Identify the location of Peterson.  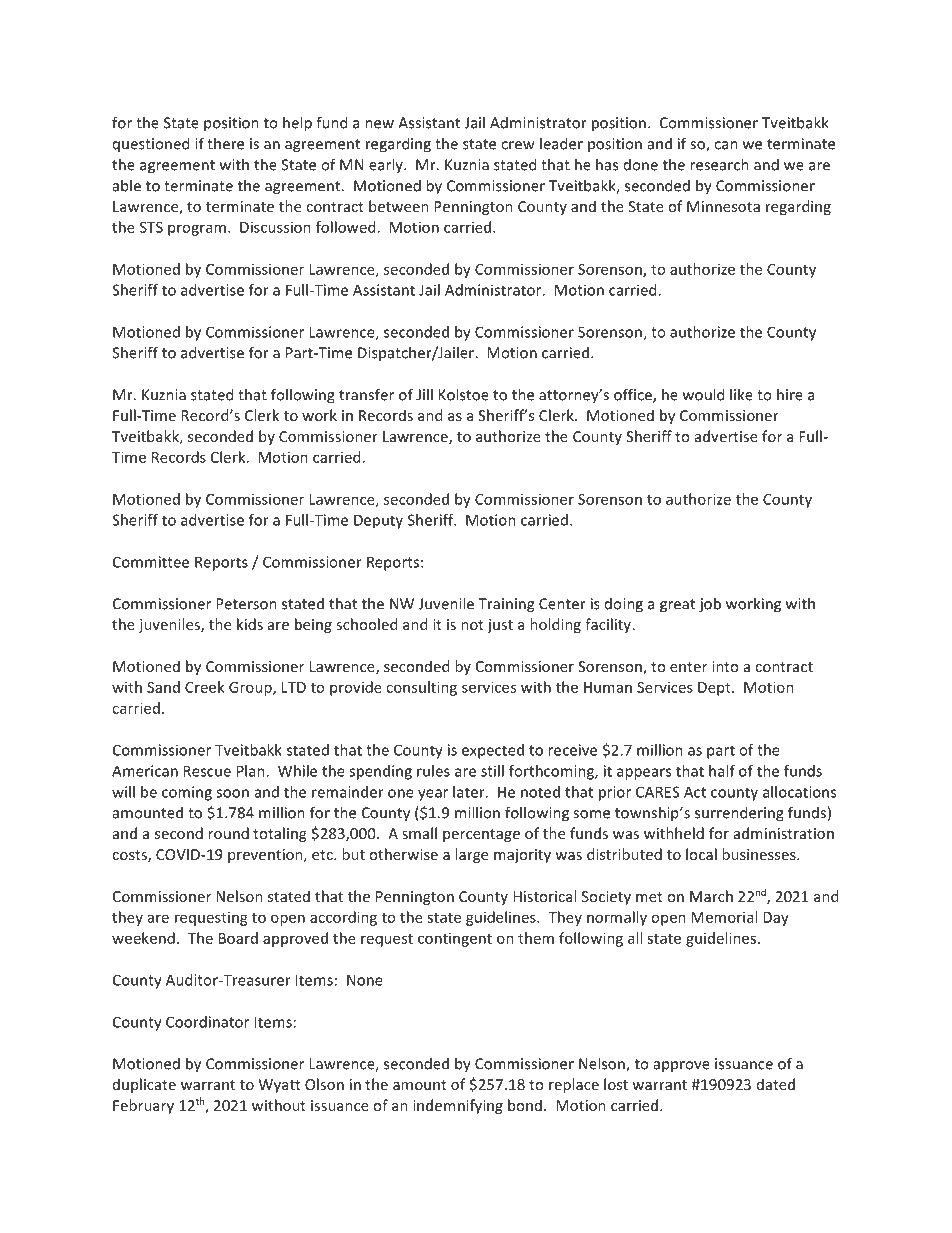
(246, 604).
